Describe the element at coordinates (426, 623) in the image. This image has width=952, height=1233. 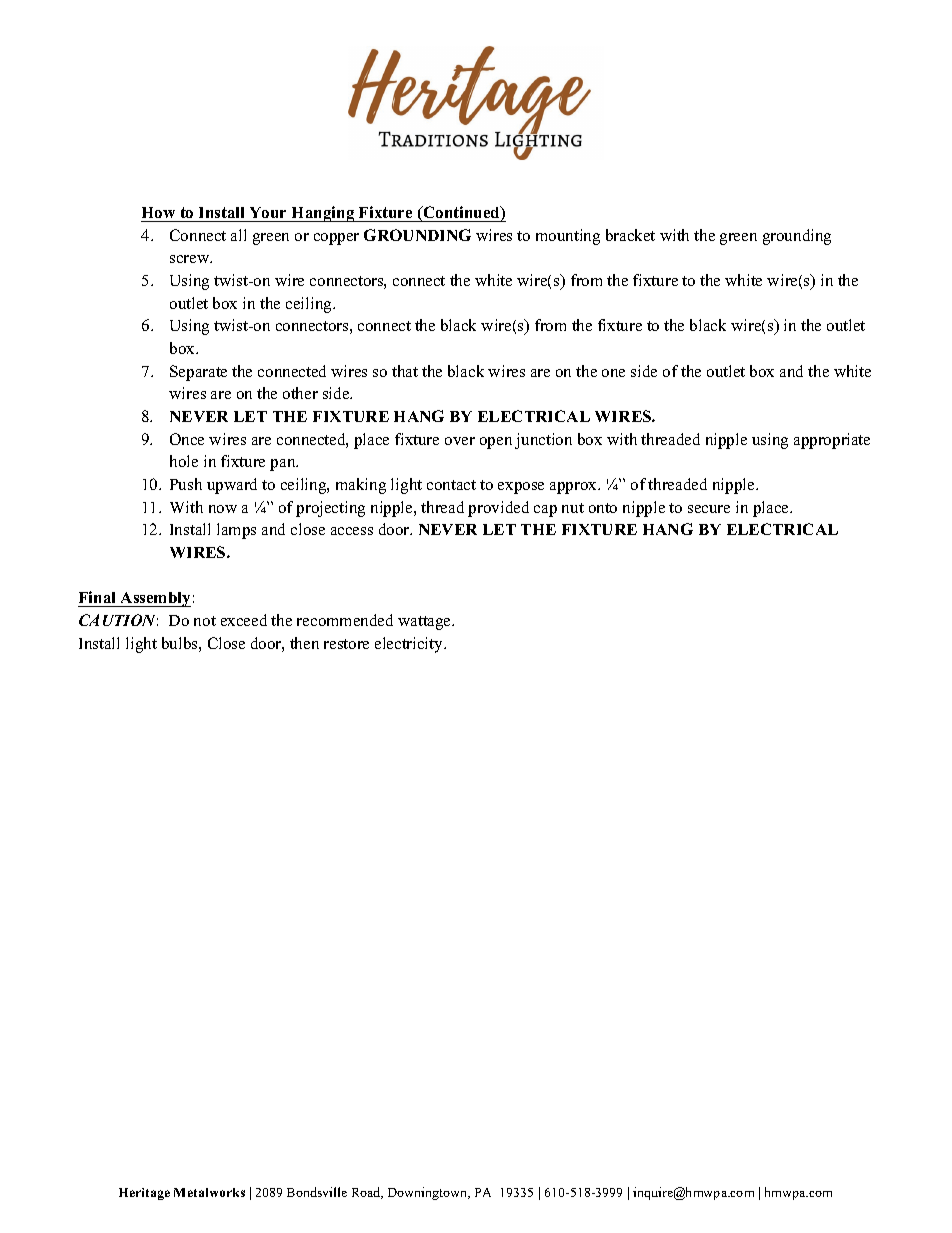
I see `wattage` at that location.
